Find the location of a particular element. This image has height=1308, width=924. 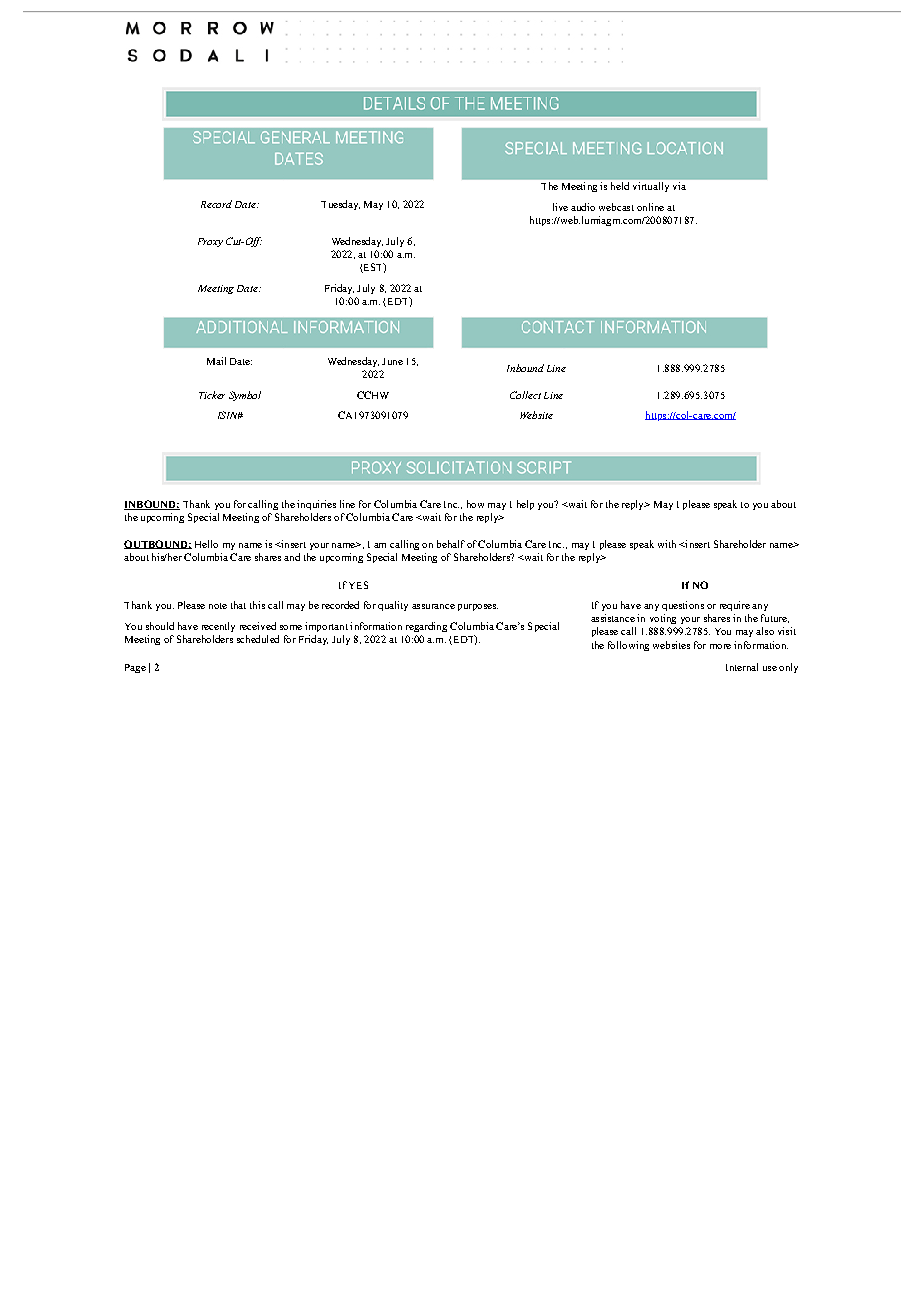

require is located at coordinates (735, 606).
